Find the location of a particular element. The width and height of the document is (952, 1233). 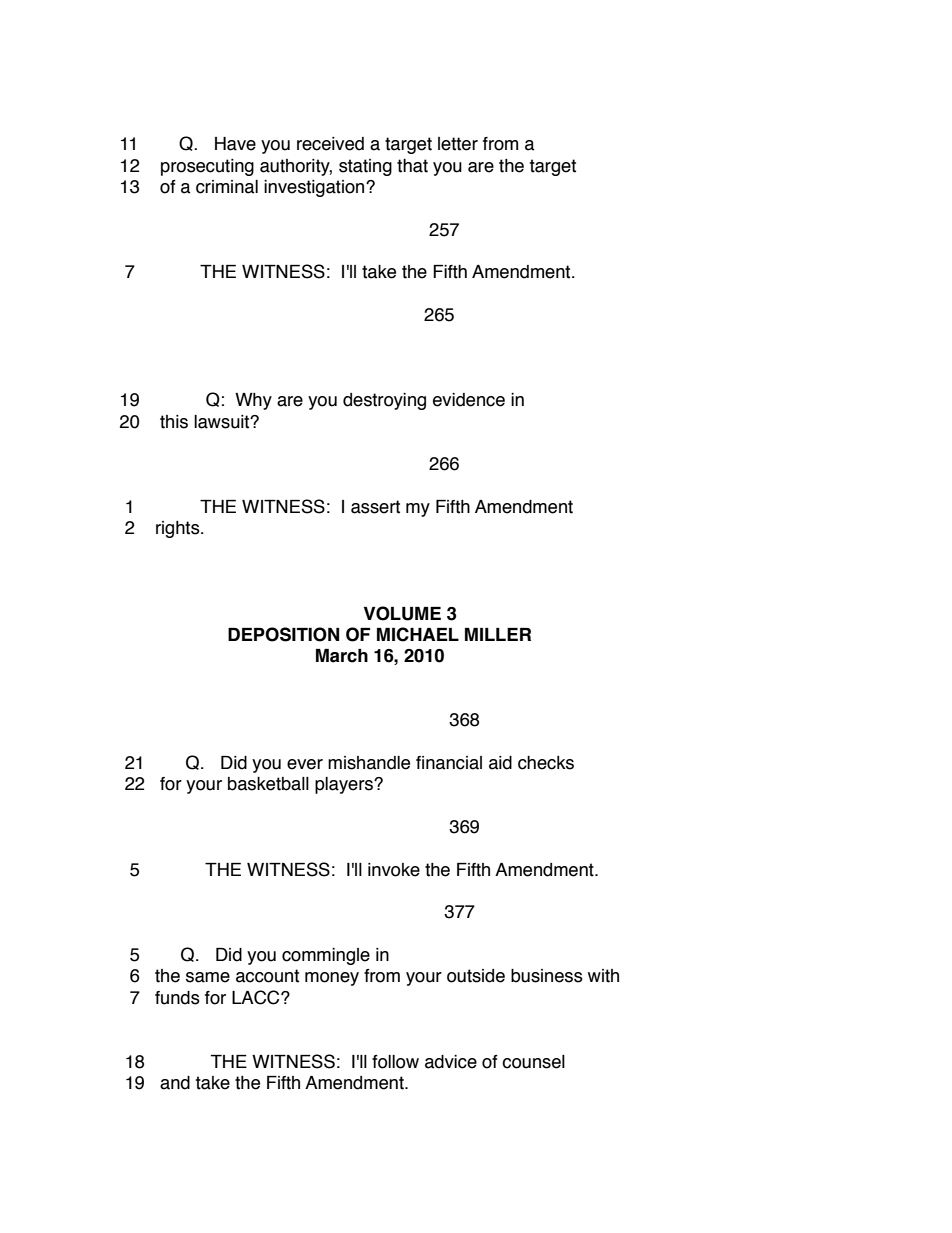

stating is located at coordinates (365, 167).
